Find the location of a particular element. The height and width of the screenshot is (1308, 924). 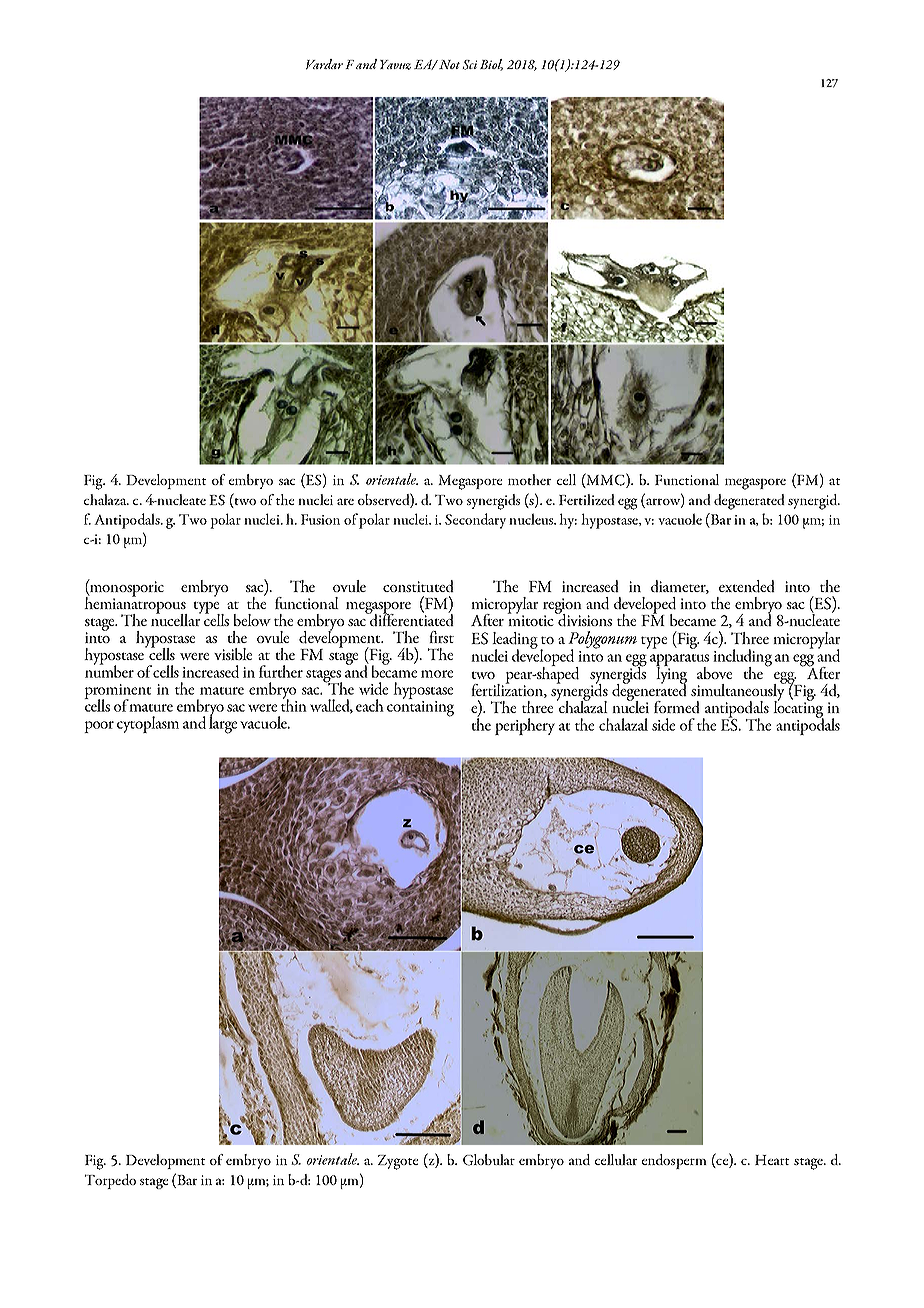

Biol is located at coordinates (491, 65).
